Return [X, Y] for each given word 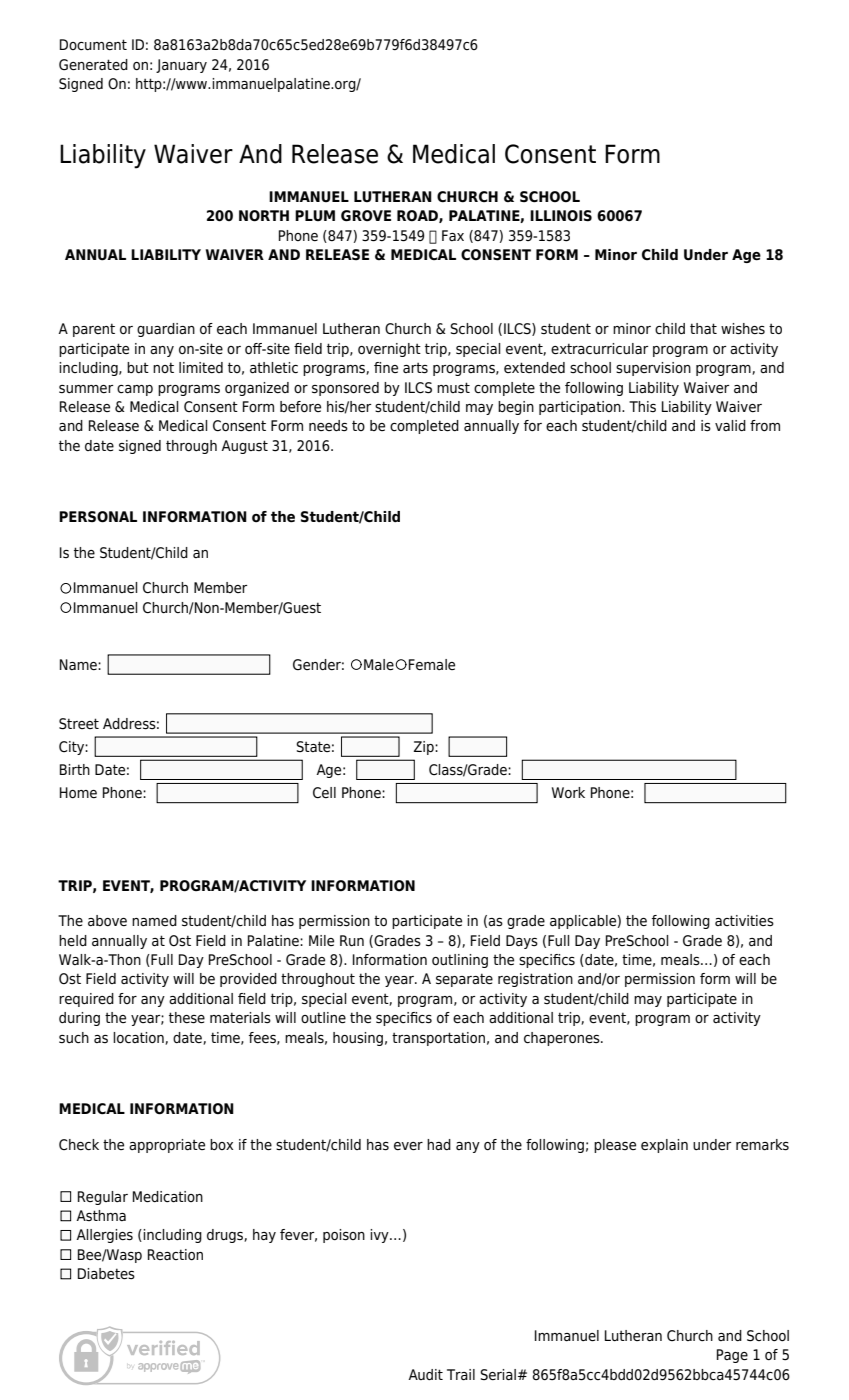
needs [328, 426]
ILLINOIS [561, 216]
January [181, 66]
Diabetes [106, 1274]
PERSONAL [98, 517]
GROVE [366, 216]
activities [744, 921]
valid [730, 425]
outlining [460, 961]
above [107, 921]
